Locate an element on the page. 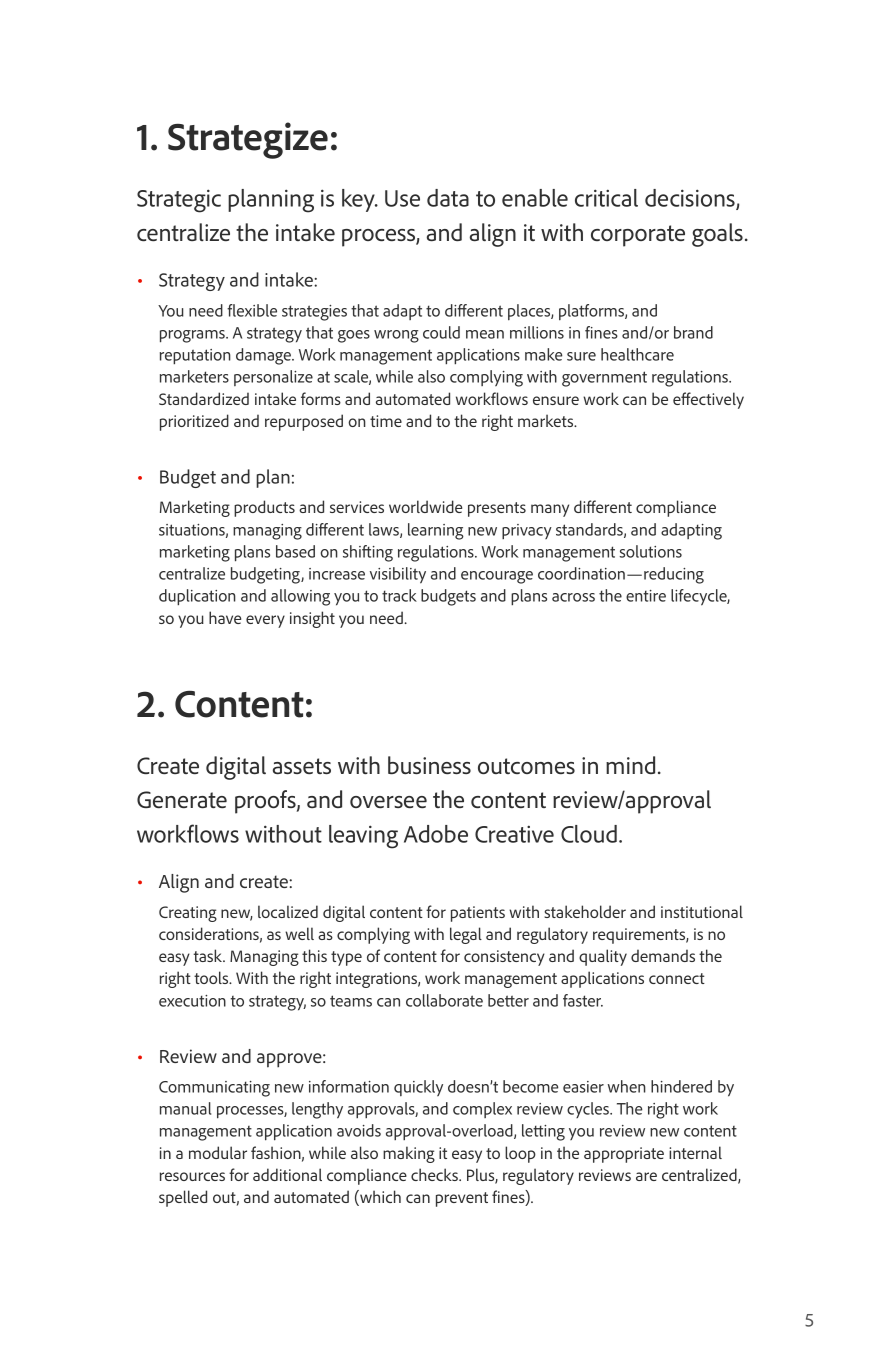 This image has width=885, height=1372. data is located at coordinates (448, 198).
